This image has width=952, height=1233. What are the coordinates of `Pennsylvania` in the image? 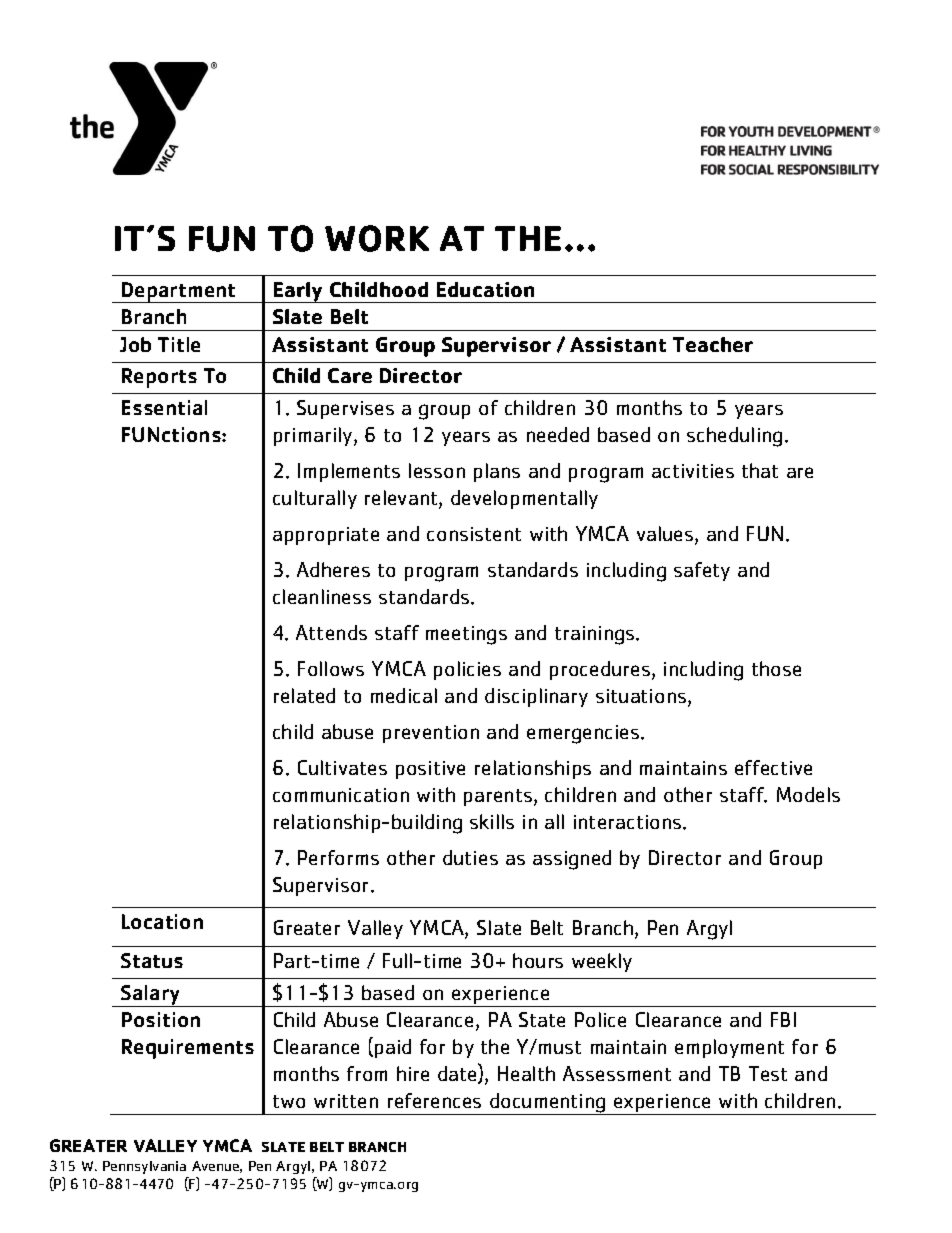 It's located at (144, 1167).
